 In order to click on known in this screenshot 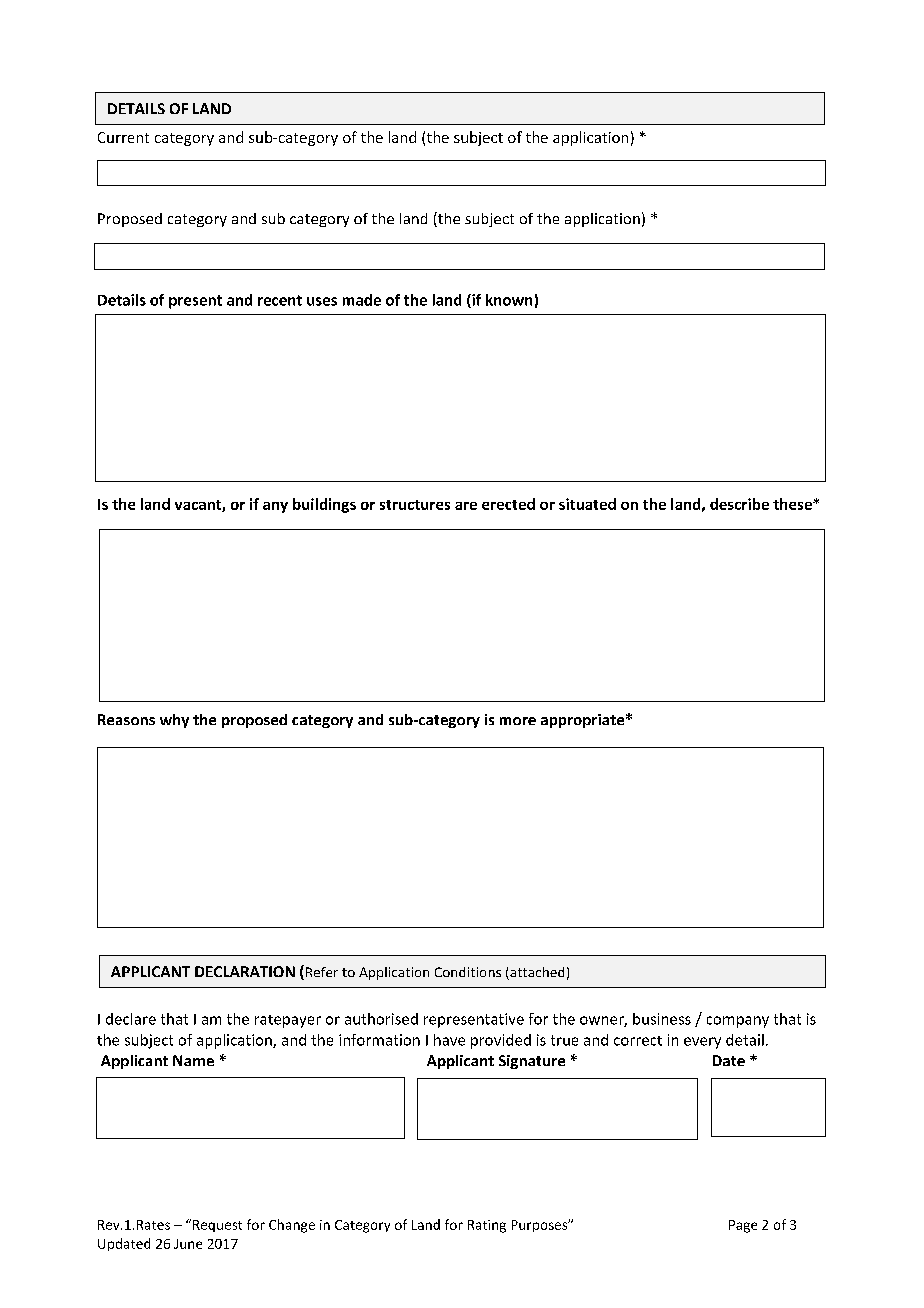, I will do `click(509, 300)`.
